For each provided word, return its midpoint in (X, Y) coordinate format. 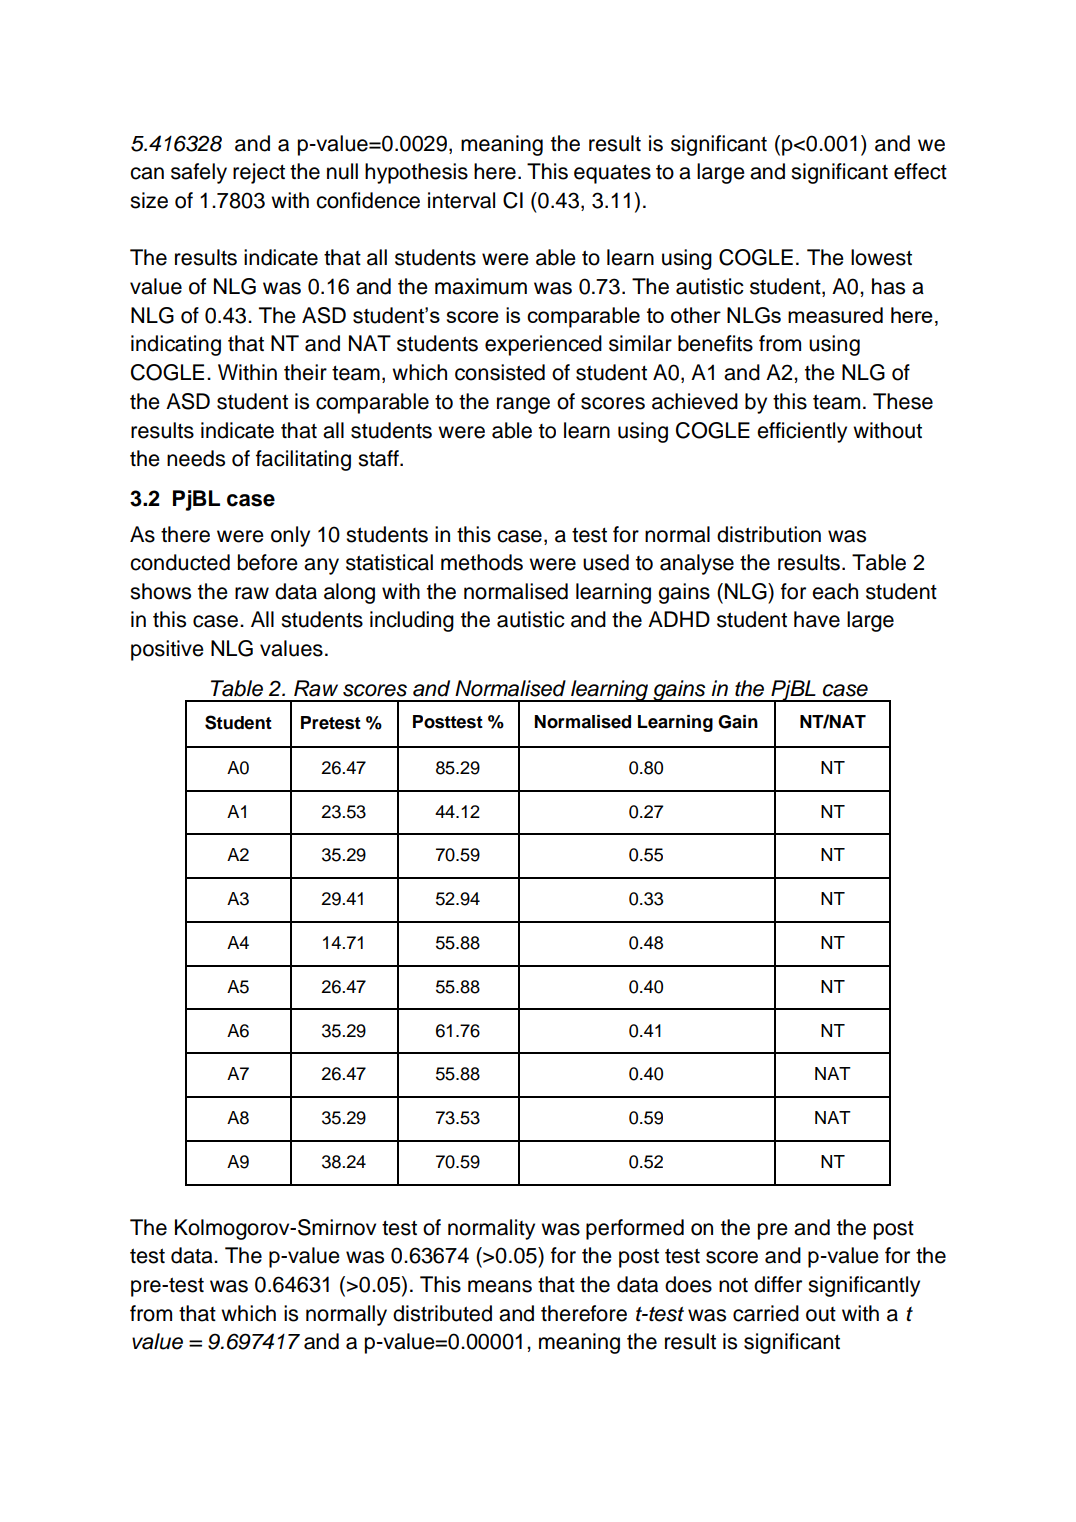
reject (259, 173)
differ (778, 1284)
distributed (442, 1313)
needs (196, 458)
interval (461, 200)
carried (766, 1313)
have (817, 619)
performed (635, 1229)
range (523, 405)
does (688, 1284)
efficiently (802, 432)
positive (167, 650)
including (412, 621)
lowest (881, 257)
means (500, 1286)
